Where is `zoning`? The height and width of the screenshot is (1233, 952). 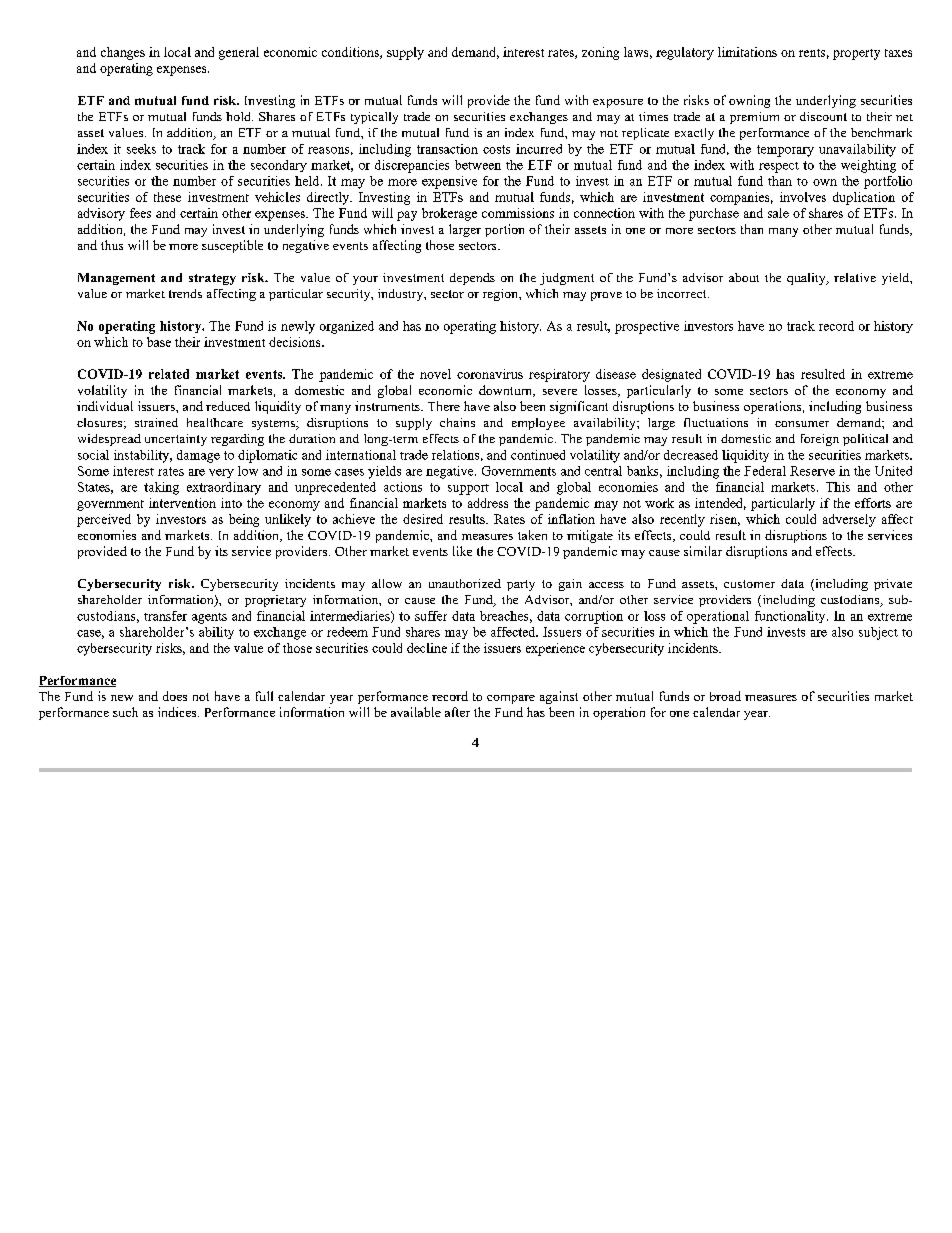
zoning is located at coordinates (600, 53).
